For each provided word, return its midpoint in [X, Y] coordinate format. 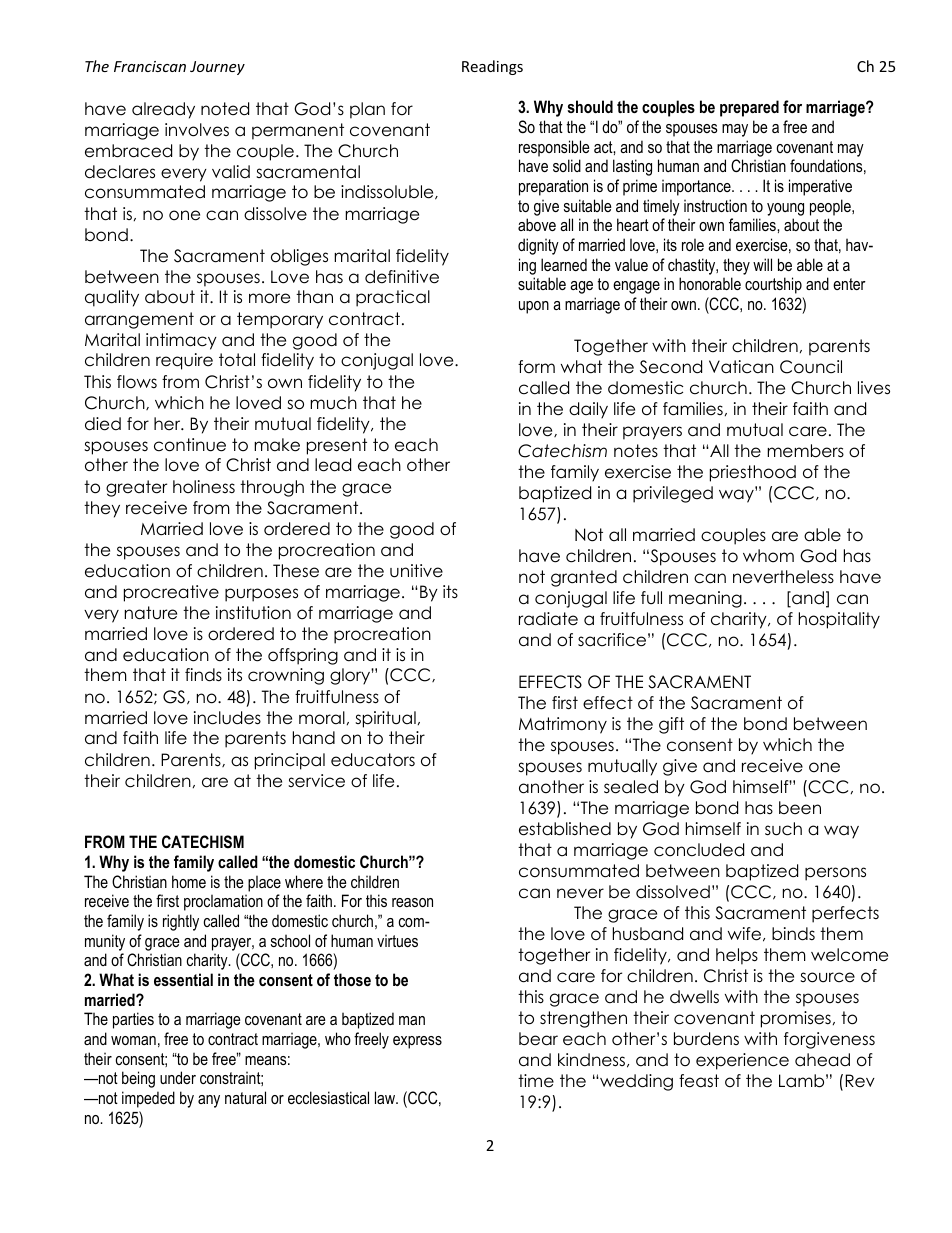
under [178, 1077]
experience [742, 1061]
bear [538, 1039]
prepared [749, 108]
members [805, 451]
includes [227, 718]
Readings [492, 67]
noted [225, 109]
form [536, 367]
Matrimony [563, 725]
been [800, 808]
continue [190, 445]
